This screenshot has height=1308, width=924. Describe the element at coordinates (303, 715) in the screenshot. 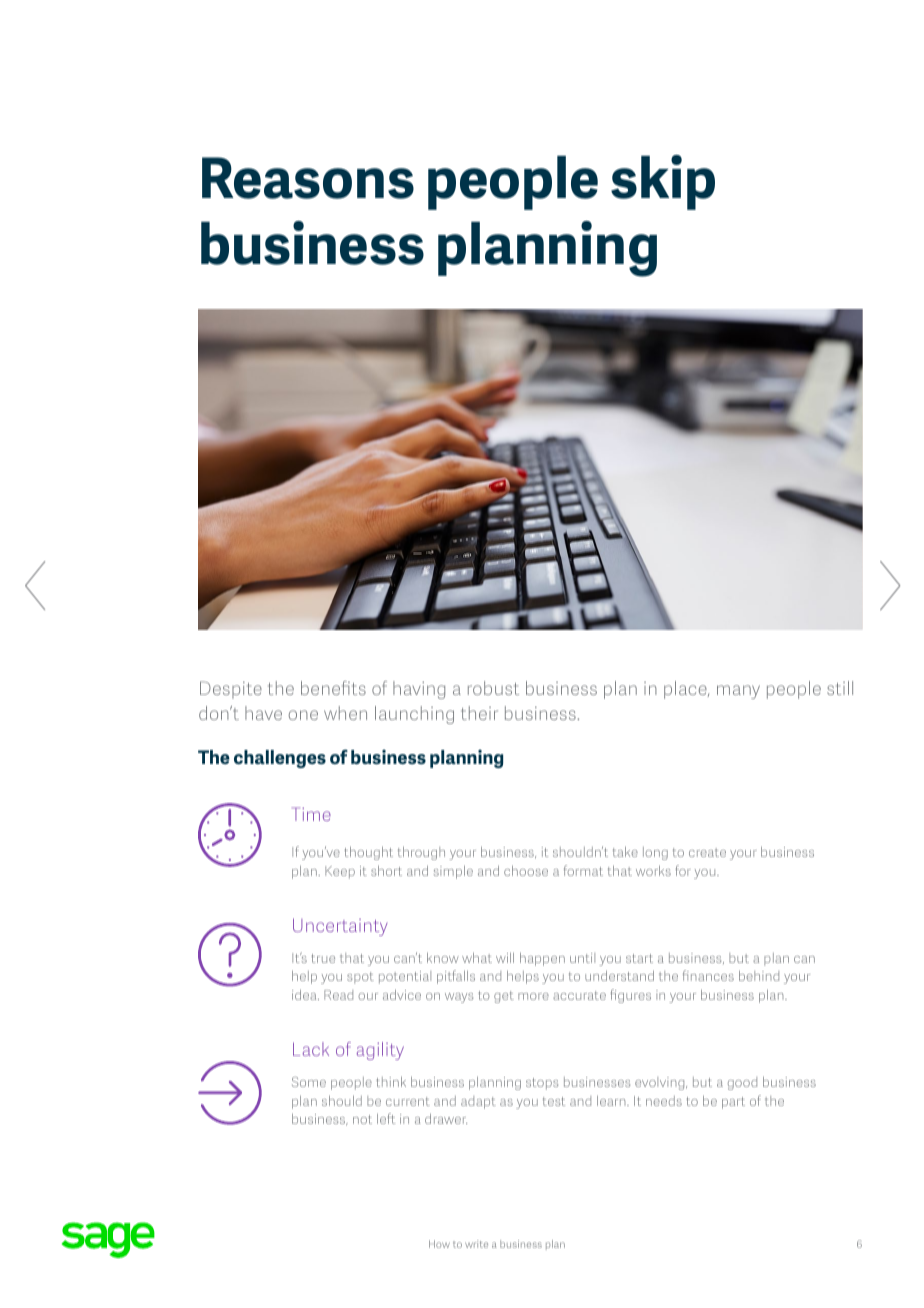

I see `one` at that location.
